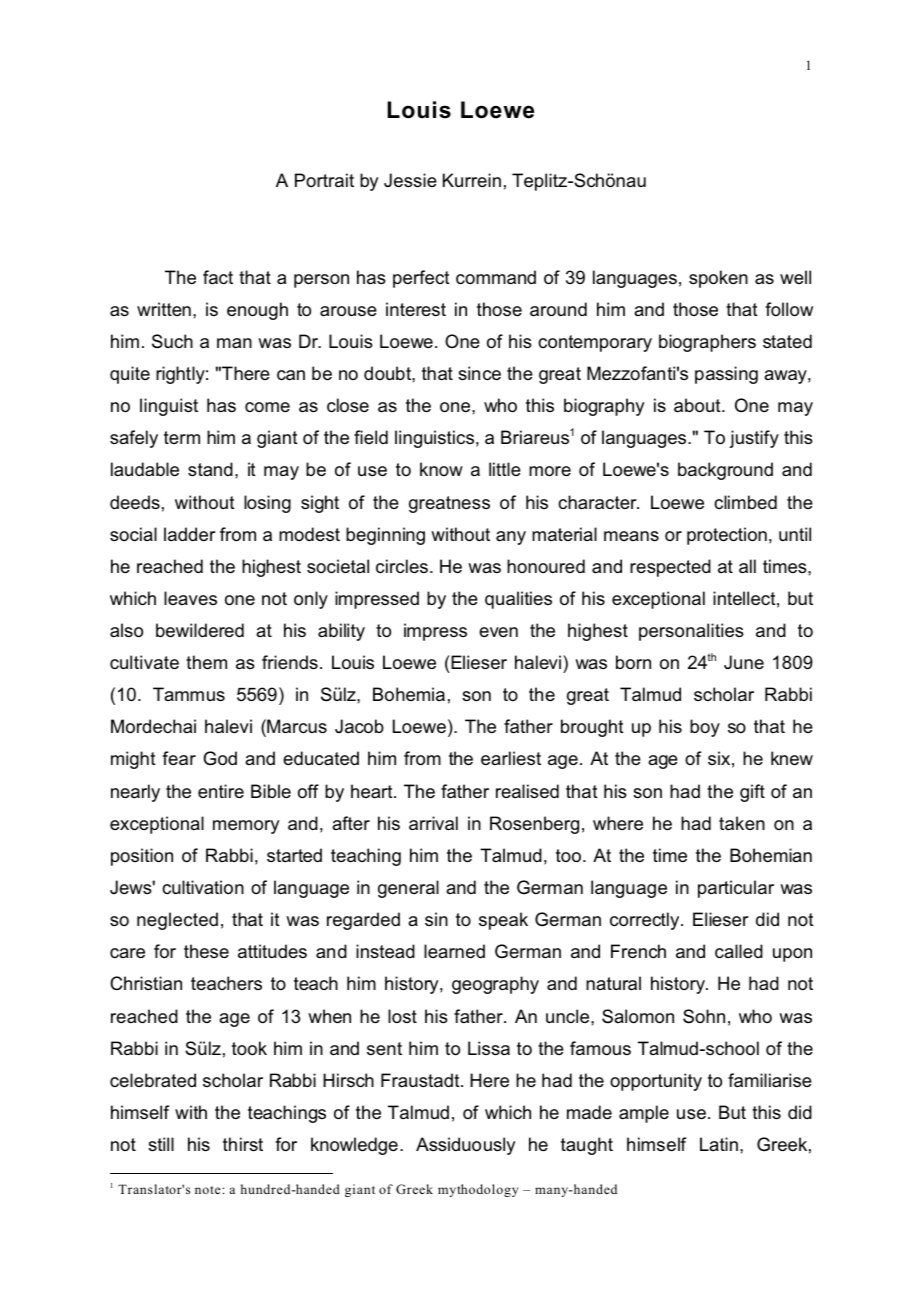  Describe the element at coordinates (182, 437) in the screenshot. I see `term` at that location.
